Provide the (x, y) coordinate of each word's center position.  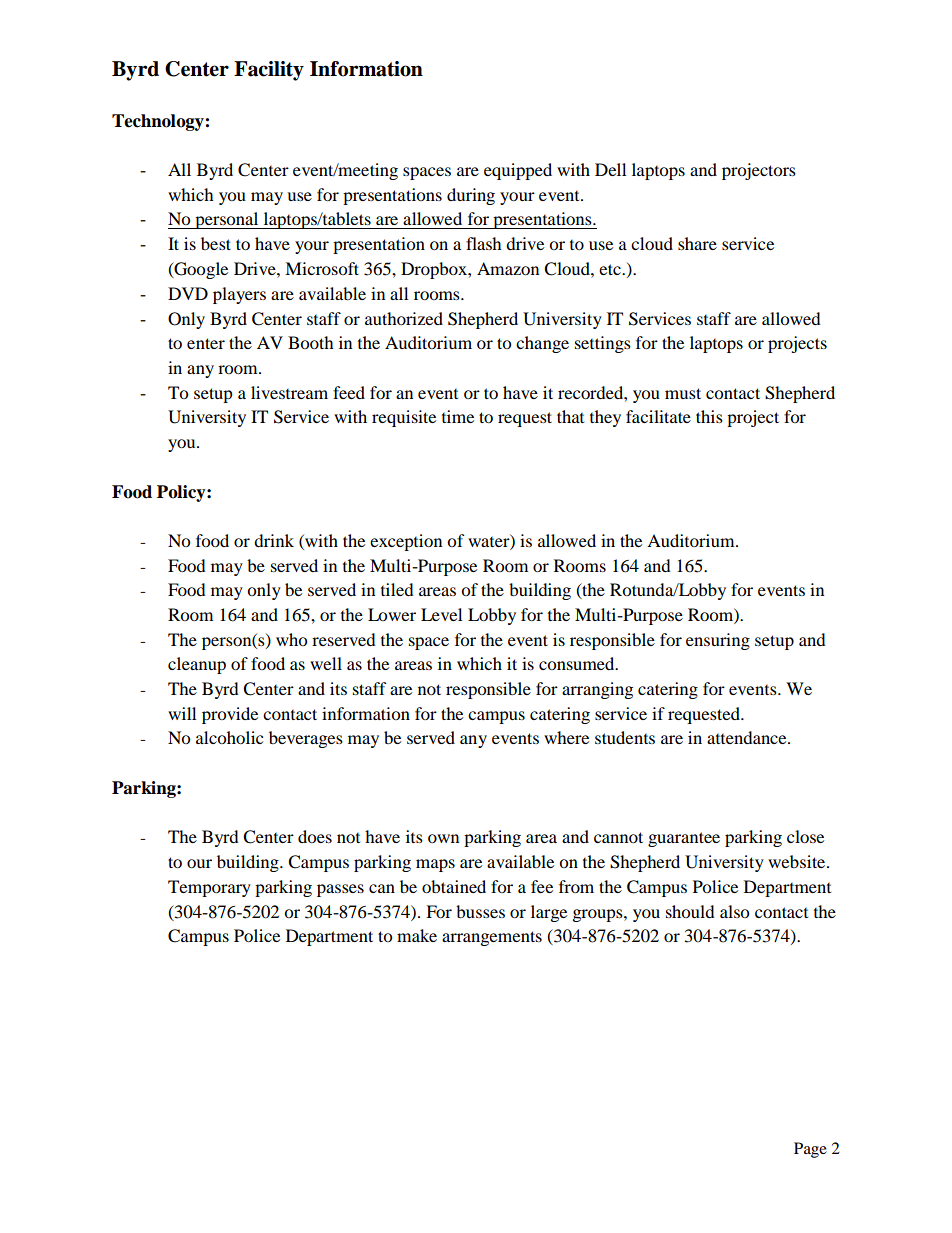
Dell (610, 169)
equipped (518, 171)
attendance (748, 737)
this (709, 416)
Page (810, 1150)
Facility (269, 71)
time (458, 416)
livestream (289, 392)
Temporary (209, 888)
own (443, 838)
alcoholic (229, 737)
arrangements (492, 938)
